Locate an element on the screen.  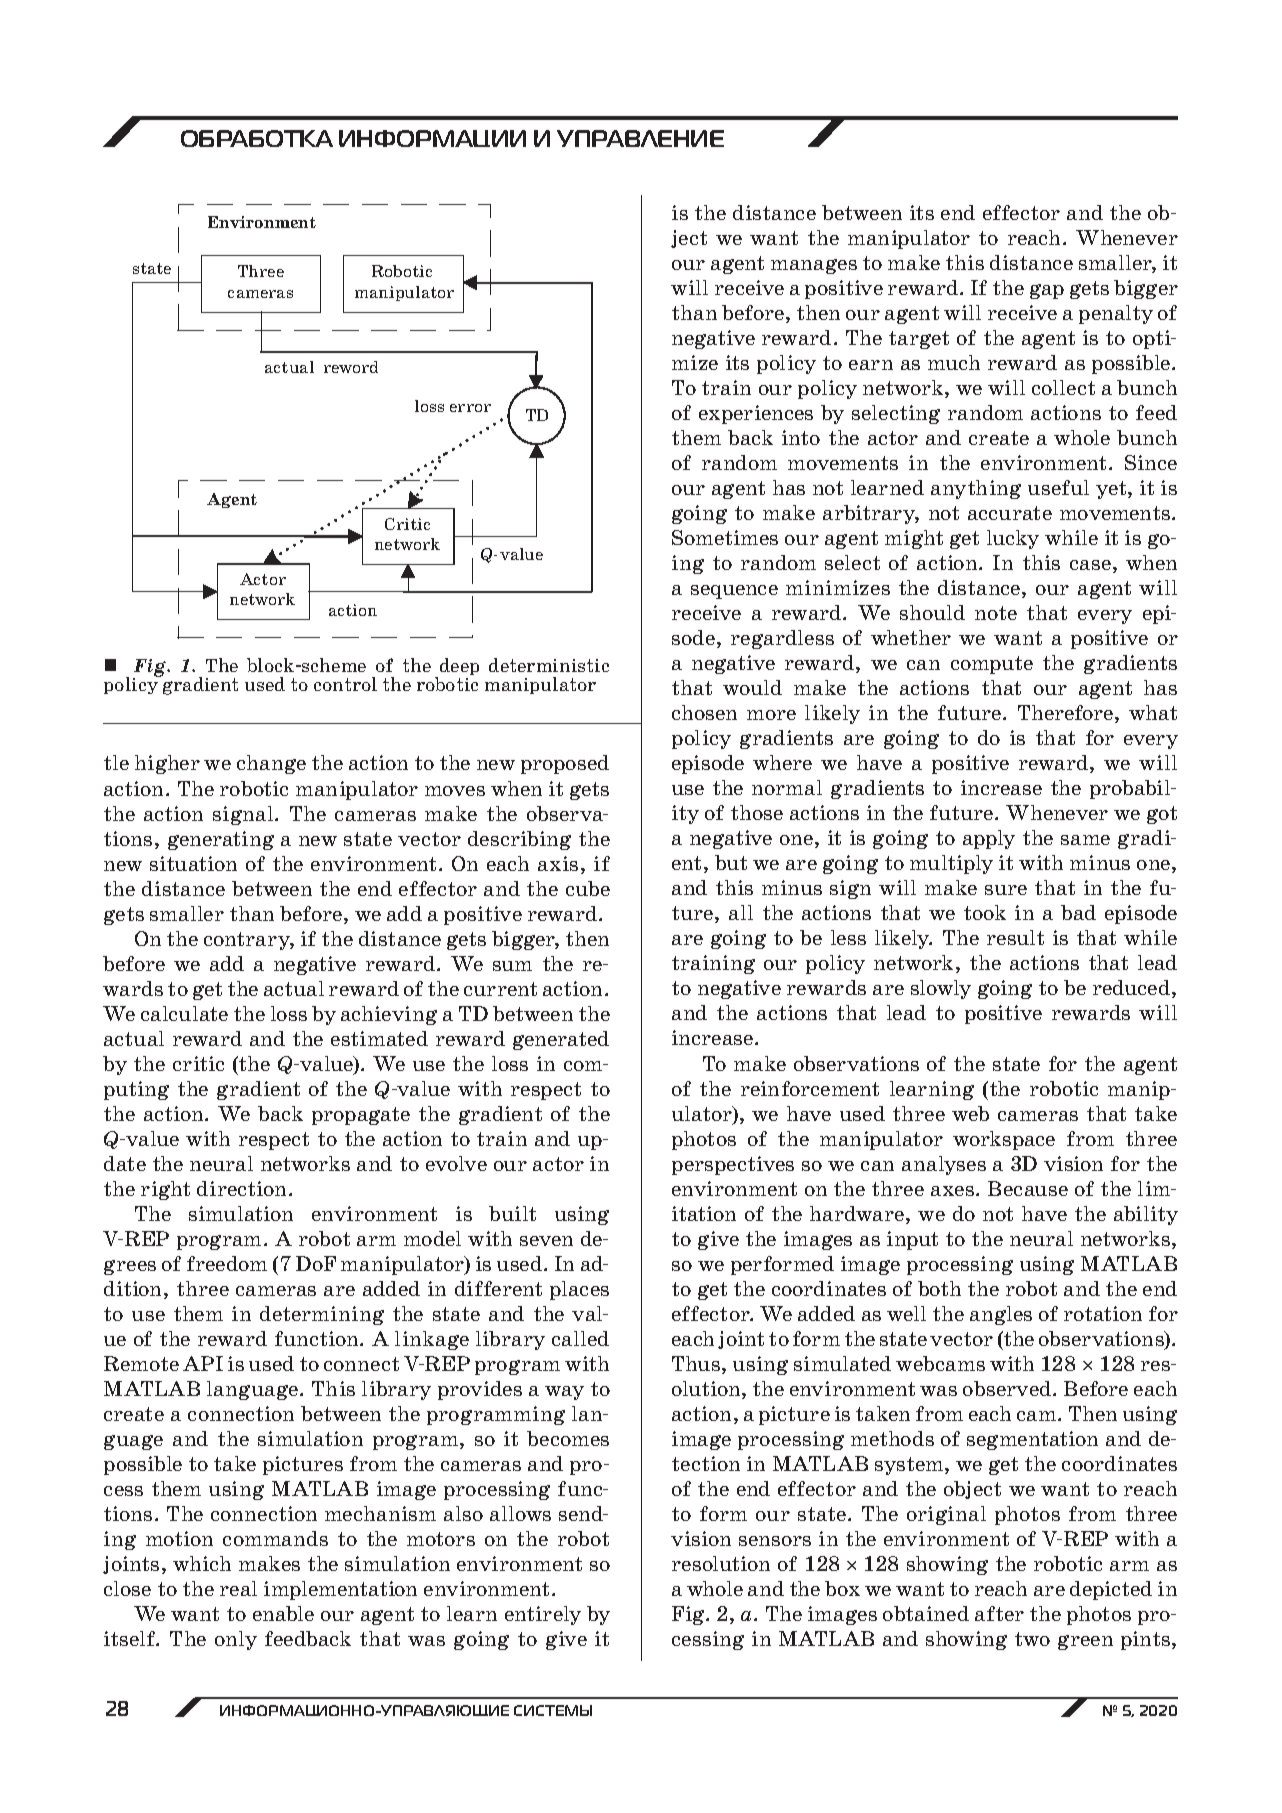
perspectives is located at coordinates (733, 1165).
